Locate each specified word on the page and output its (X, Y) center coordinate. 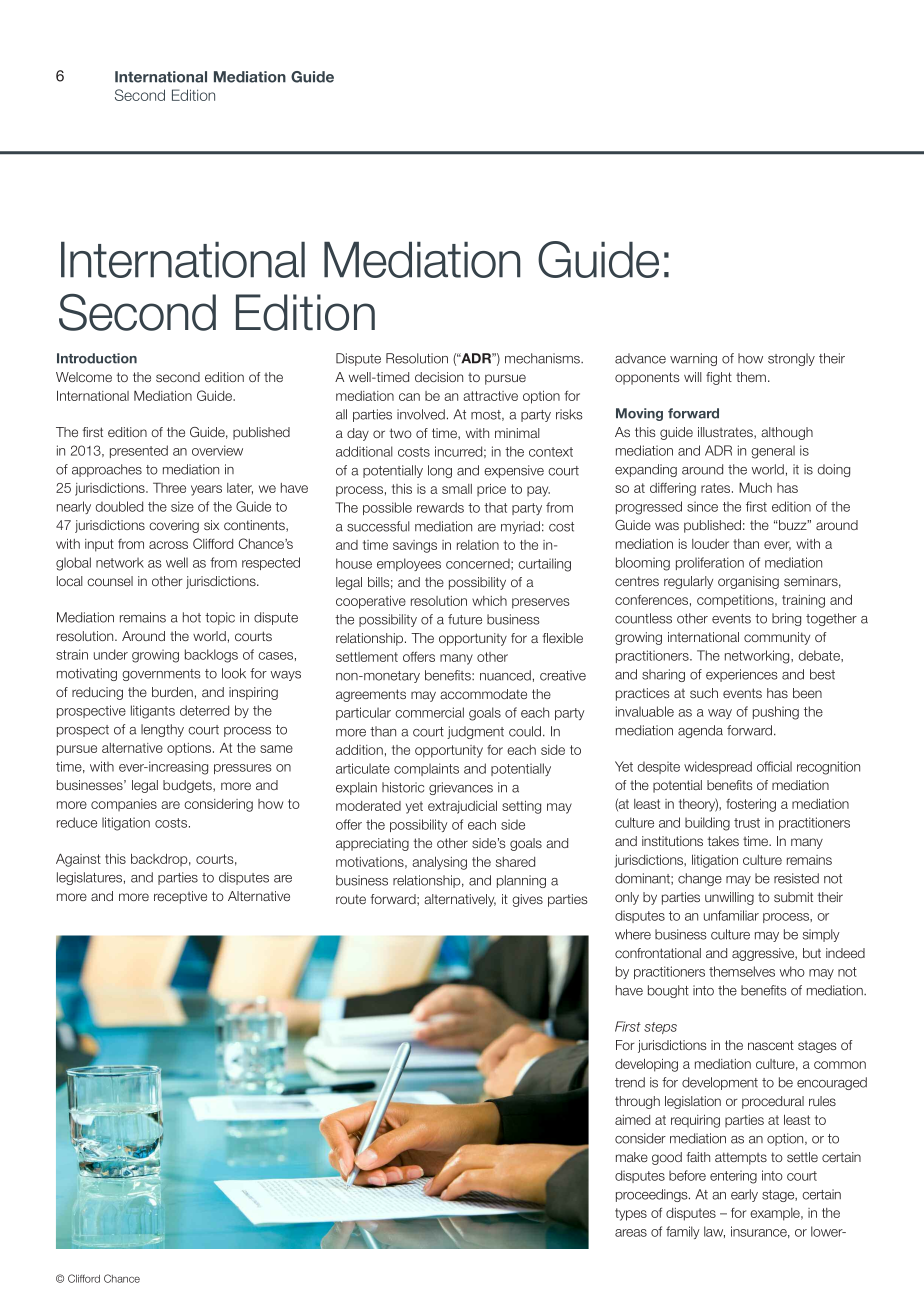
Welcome (84, 377)
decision (439, 377)
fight (719, 378)
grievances (461, 788)
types (631, 1214)
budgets (188, 786)
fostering (751, 805)
